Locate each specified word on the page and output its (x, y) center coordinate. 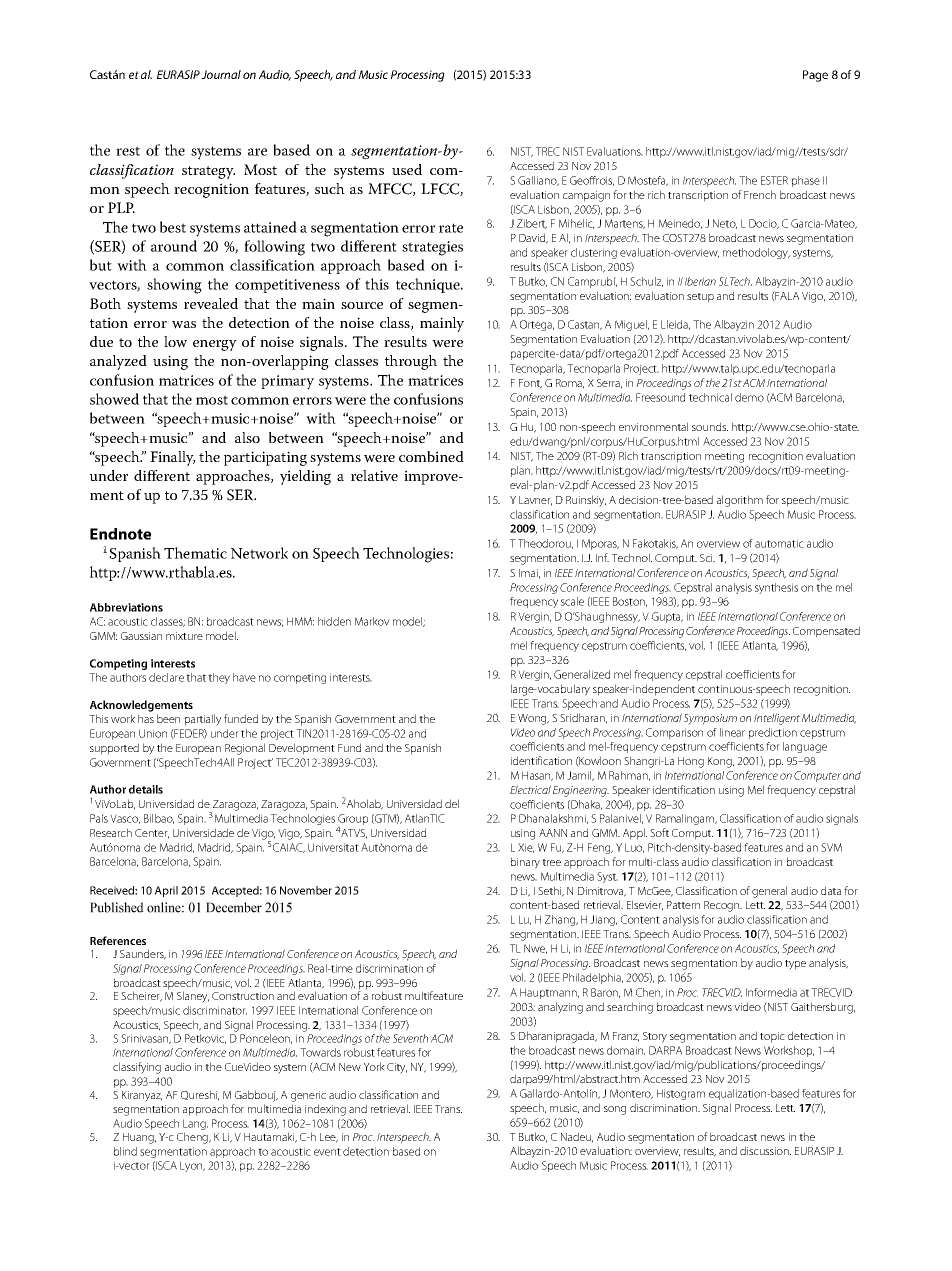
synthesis (776, 588)
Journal (221, 74)
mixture (184, 636)
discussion (765, 1150)
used (407, 169)
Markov (372, 621)
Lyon (192, 1166)
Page (815, 76)
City (397, 1068)
